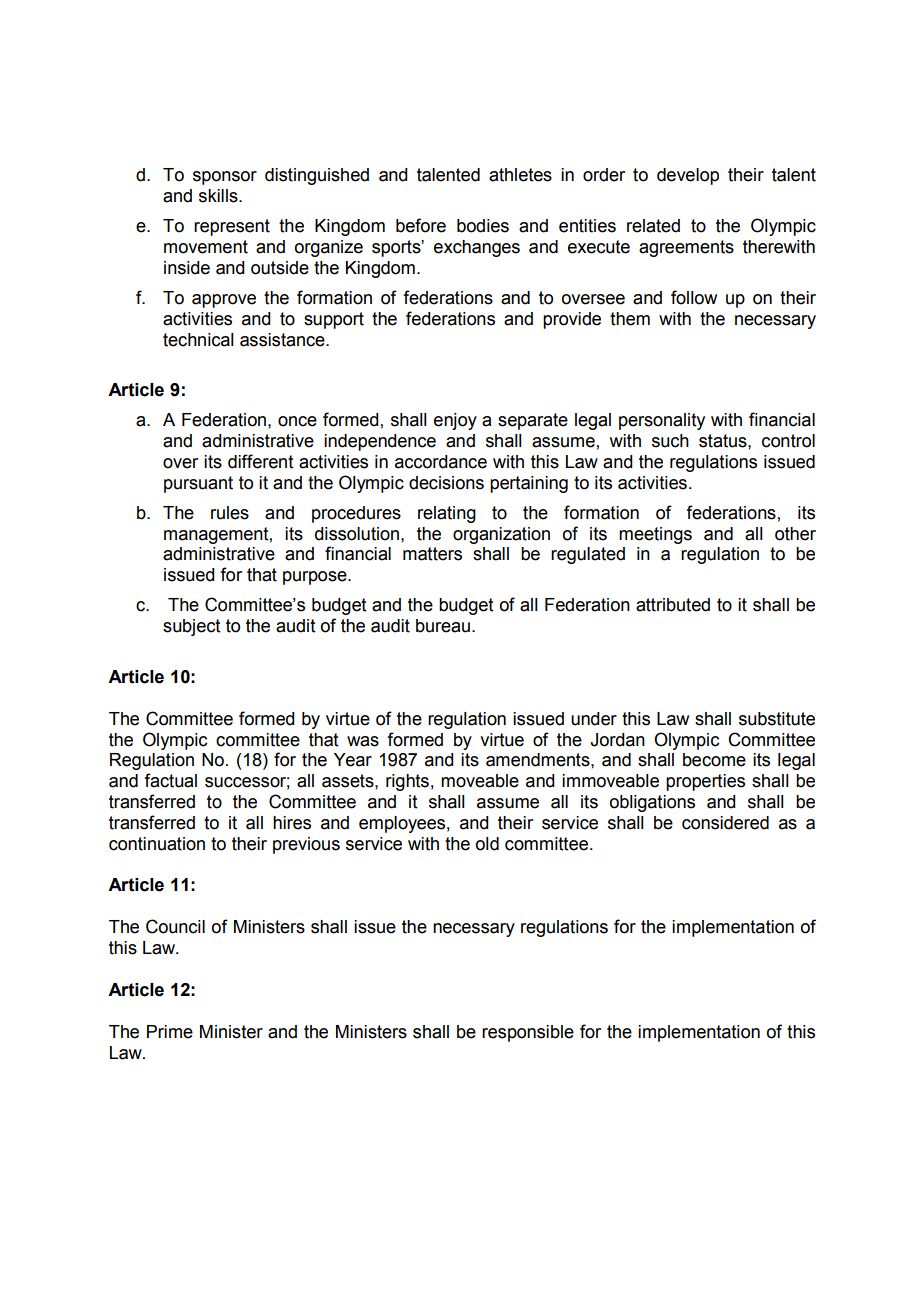  Describe the element at coordinates (198, 340) in the screenshot. I see `technical` at that location.
